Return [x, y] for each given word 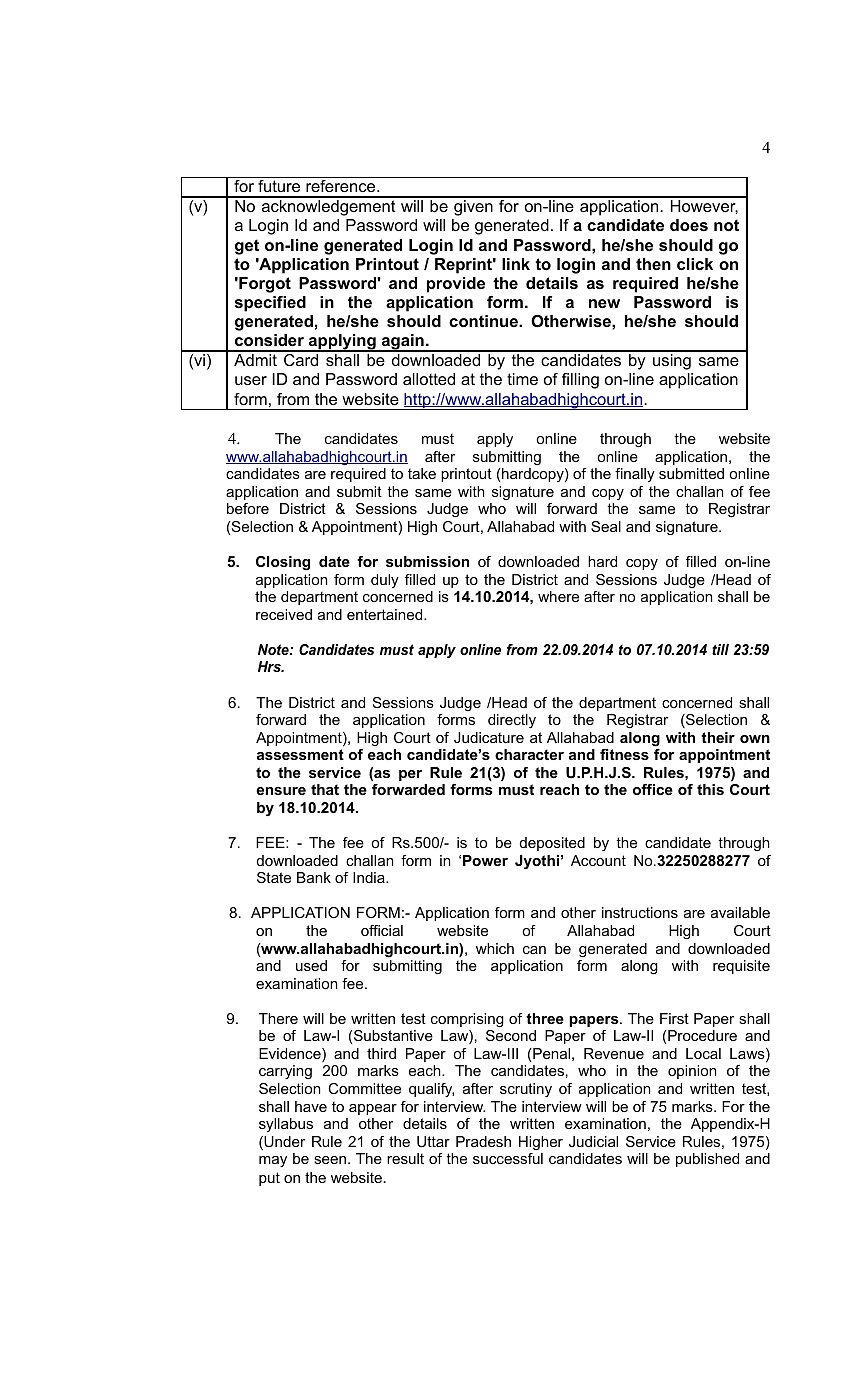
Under [283, 1143]
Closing [283, 563]
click [695, 264]
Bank [314, 877]
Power [485, 860]
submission [427, 561]
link [516, 264]
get [247, 247]
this [710, 789]
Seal [606, 526]
